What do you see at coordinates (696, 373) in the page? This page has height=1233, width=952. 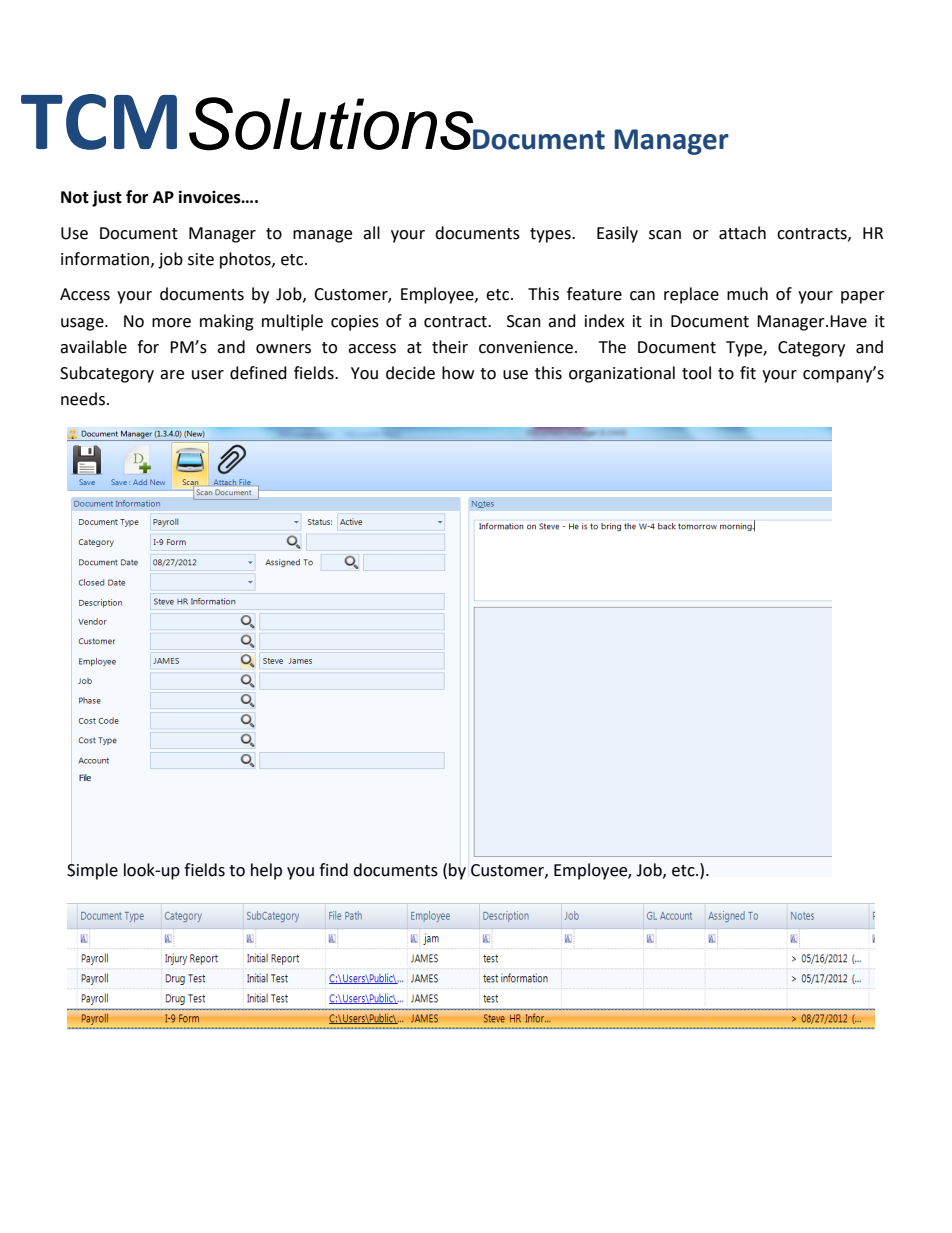 I see `tool` at bounding box center [696, 373].
